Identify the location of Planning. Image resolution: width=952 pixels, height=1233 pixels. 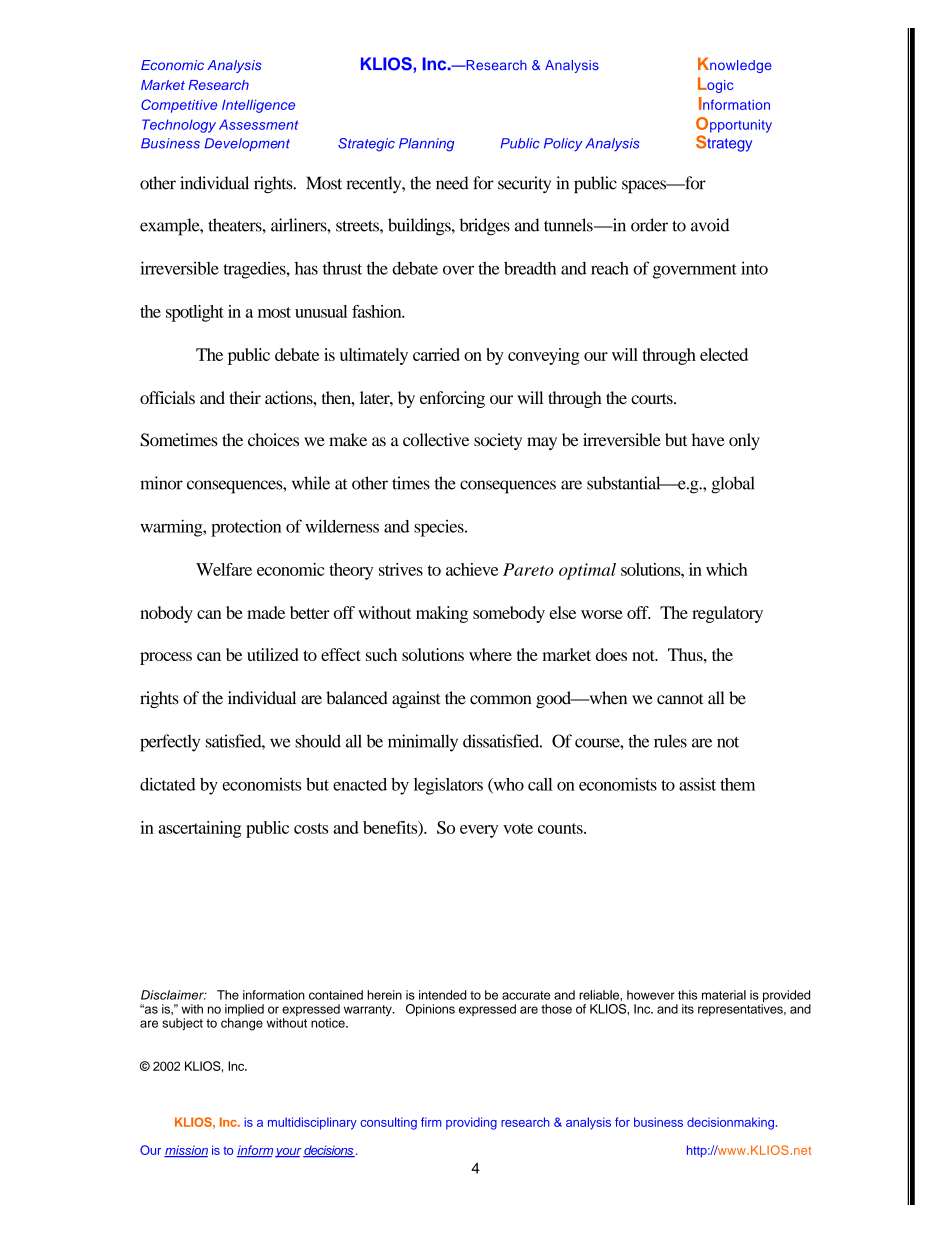
(426, 145).
